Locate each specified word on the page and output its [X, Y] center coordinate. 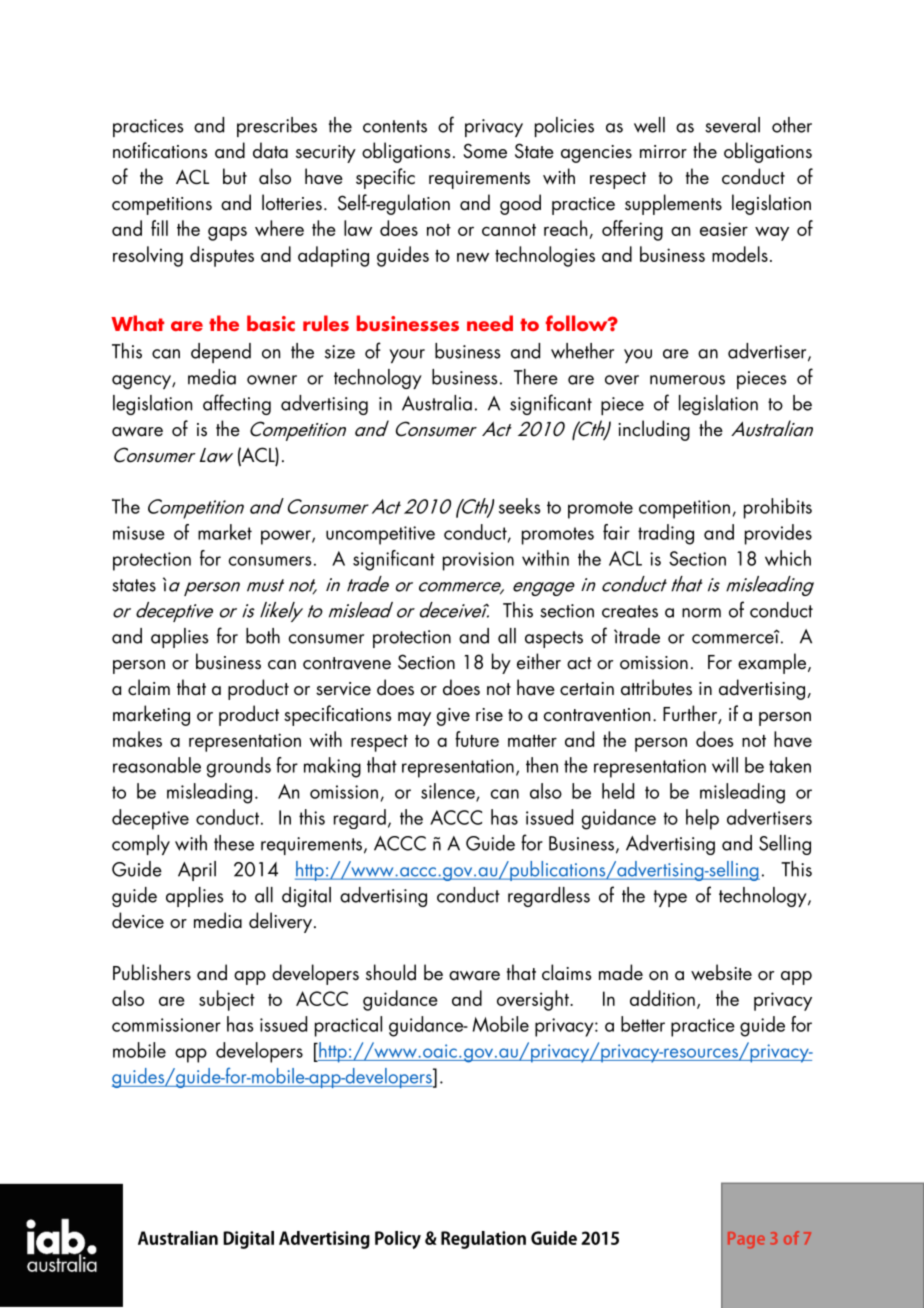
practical [348, 1026]
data [270, 150]
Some [485, 151]
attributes [656, 687]
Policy [398, 1240]
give [453, 717]
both [263, 636]
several [732, 125]
